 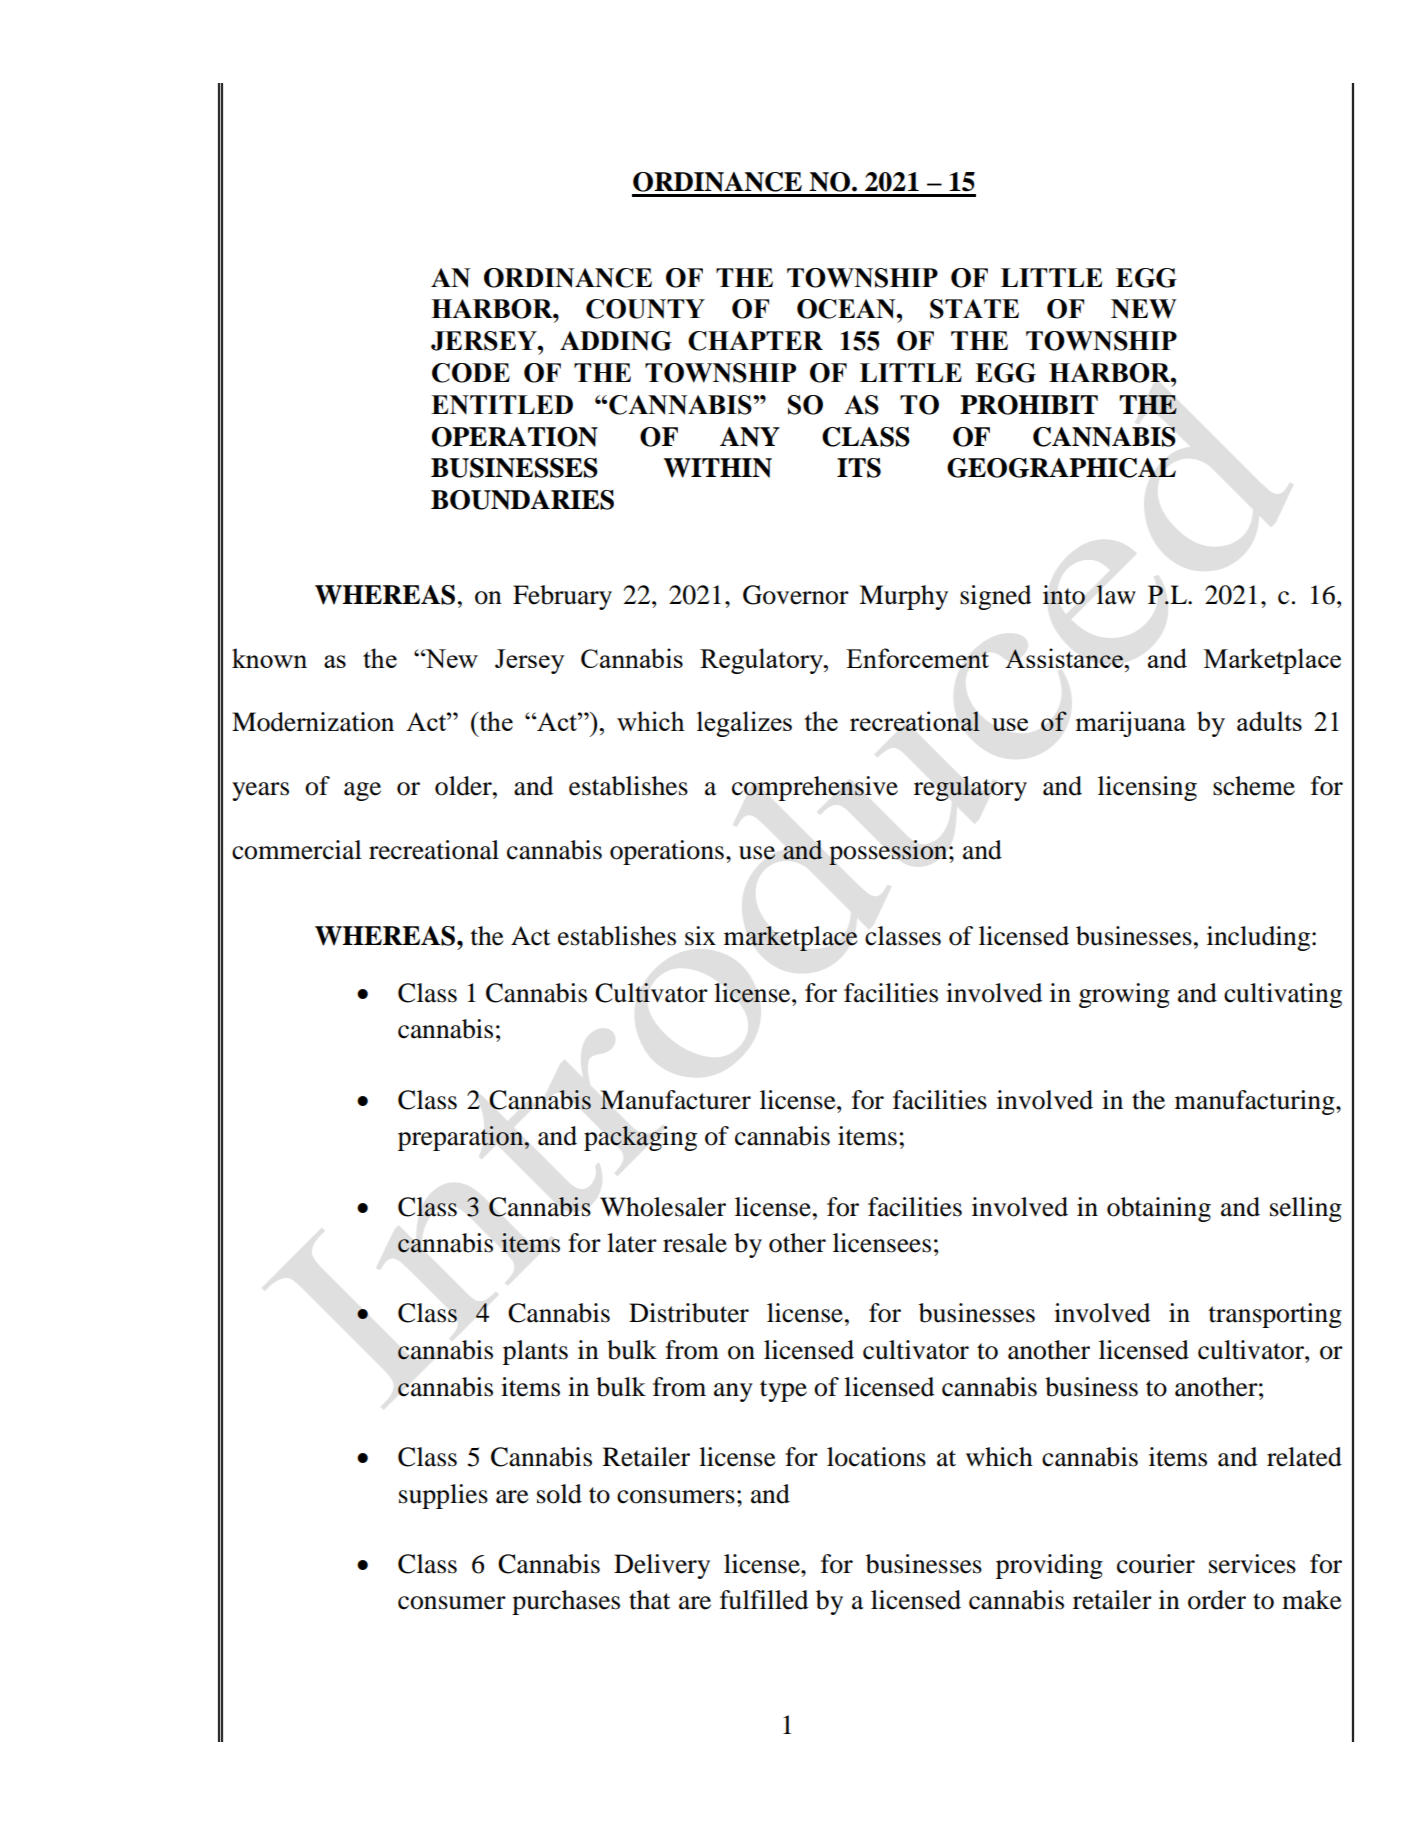 I want to click on PROHIBIT, so click(x=1029, y=405).
